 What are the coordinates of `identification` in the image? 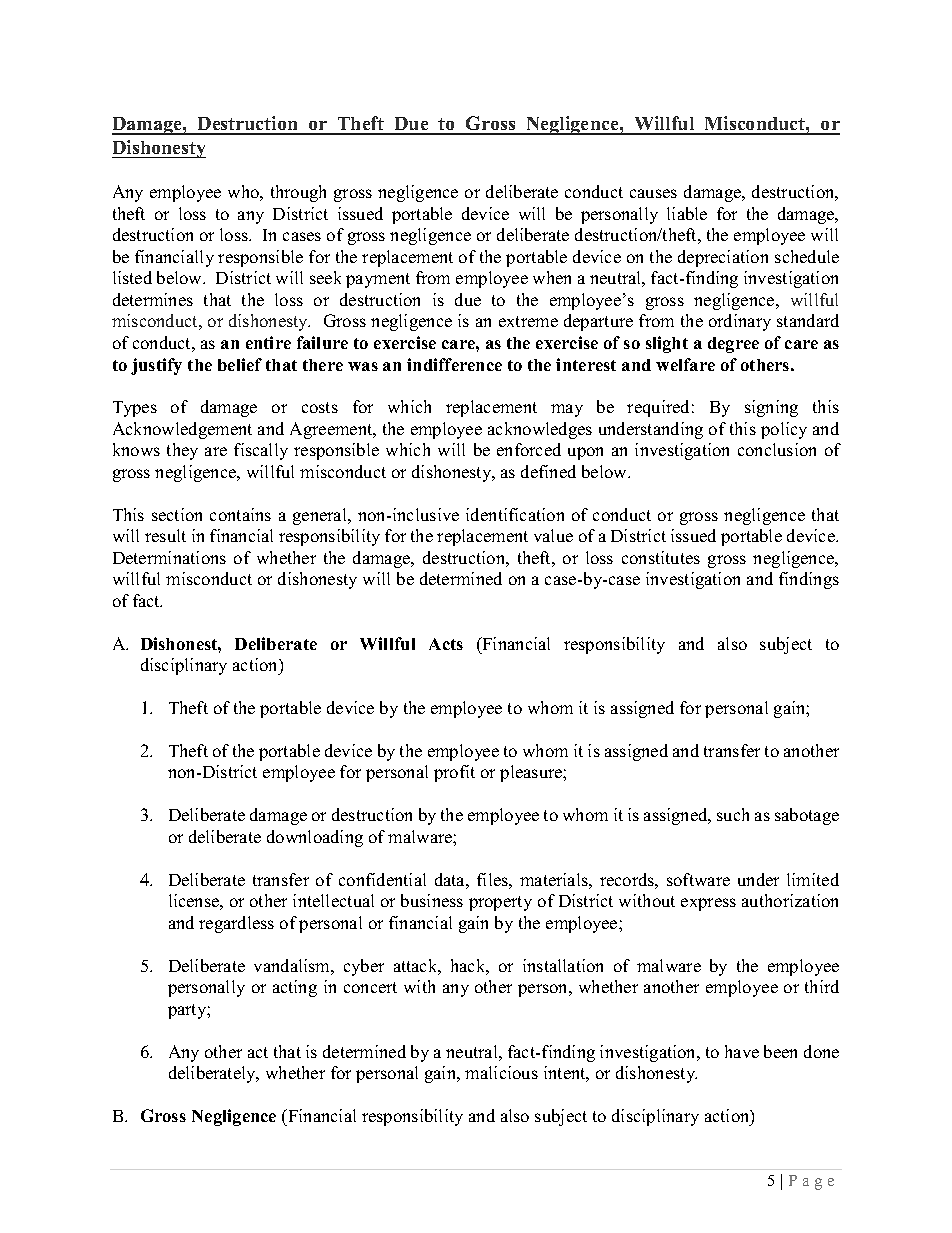 It's located at (515, 514).
